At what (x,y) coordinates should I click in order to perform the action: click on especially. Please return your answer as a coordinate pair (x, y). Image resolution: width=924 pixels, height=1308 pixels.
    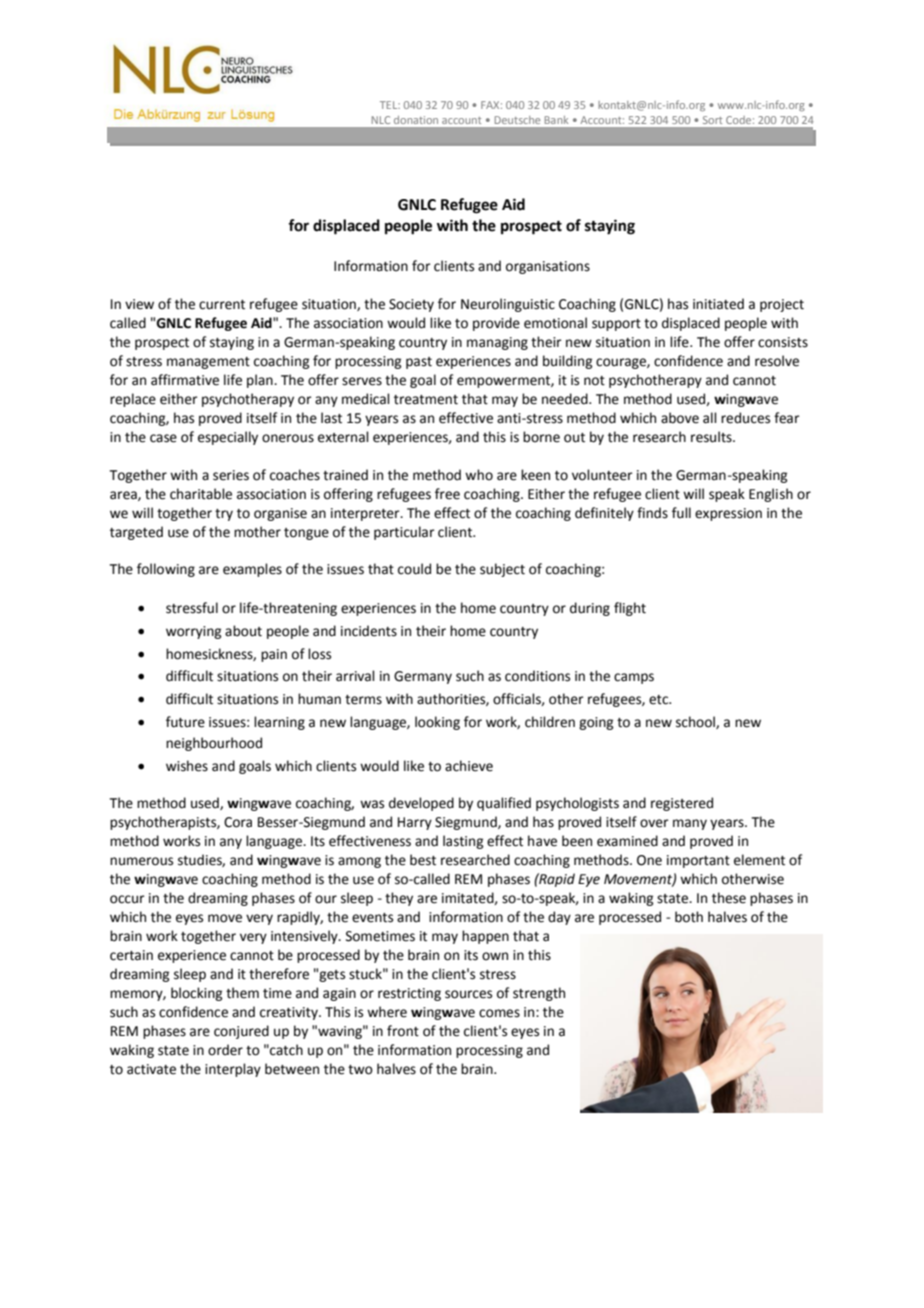
    Looking at the image, I should click on (228, 438).
